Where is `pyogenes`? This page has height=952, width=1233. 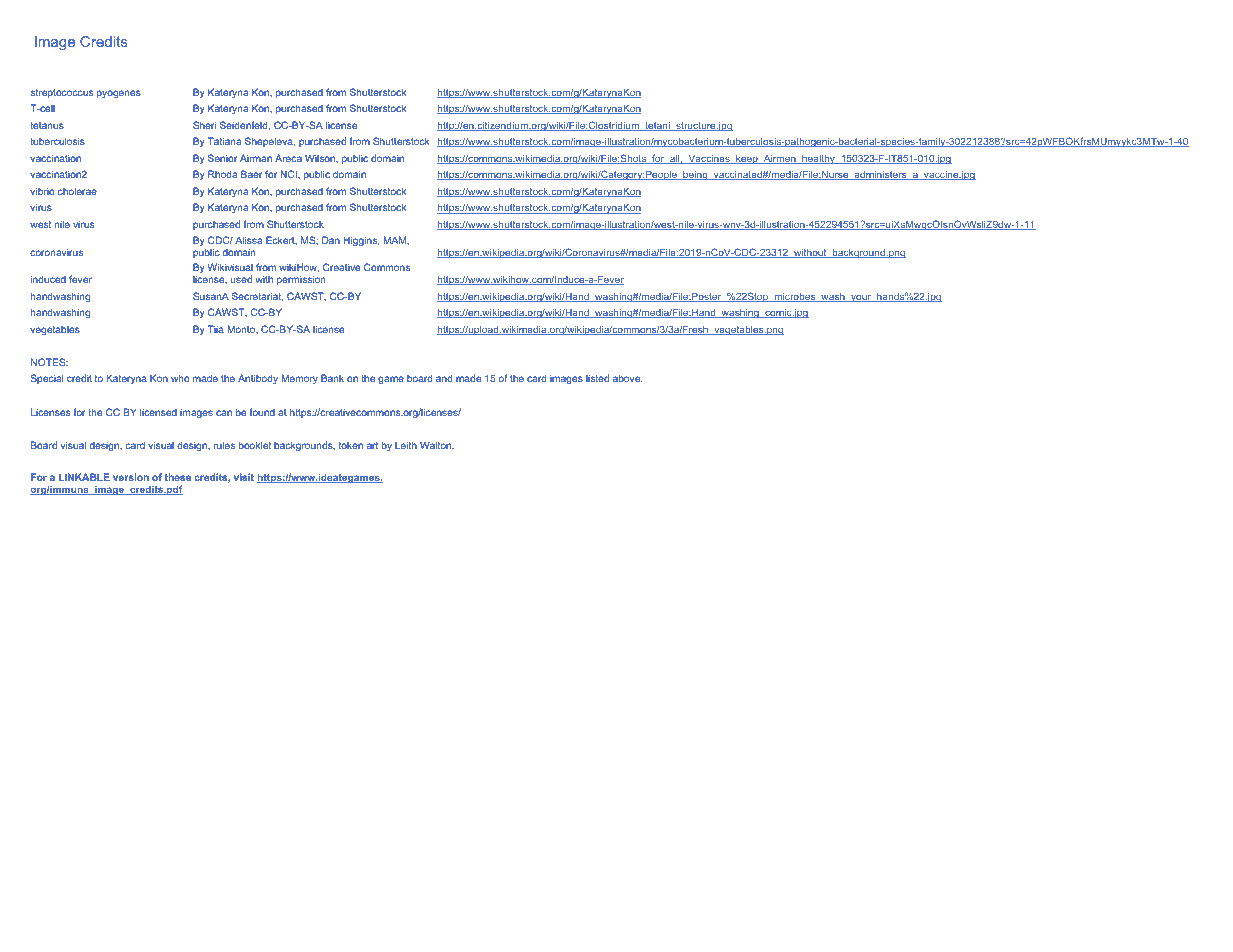 pyogenes is located at coordinates (119, 94).
